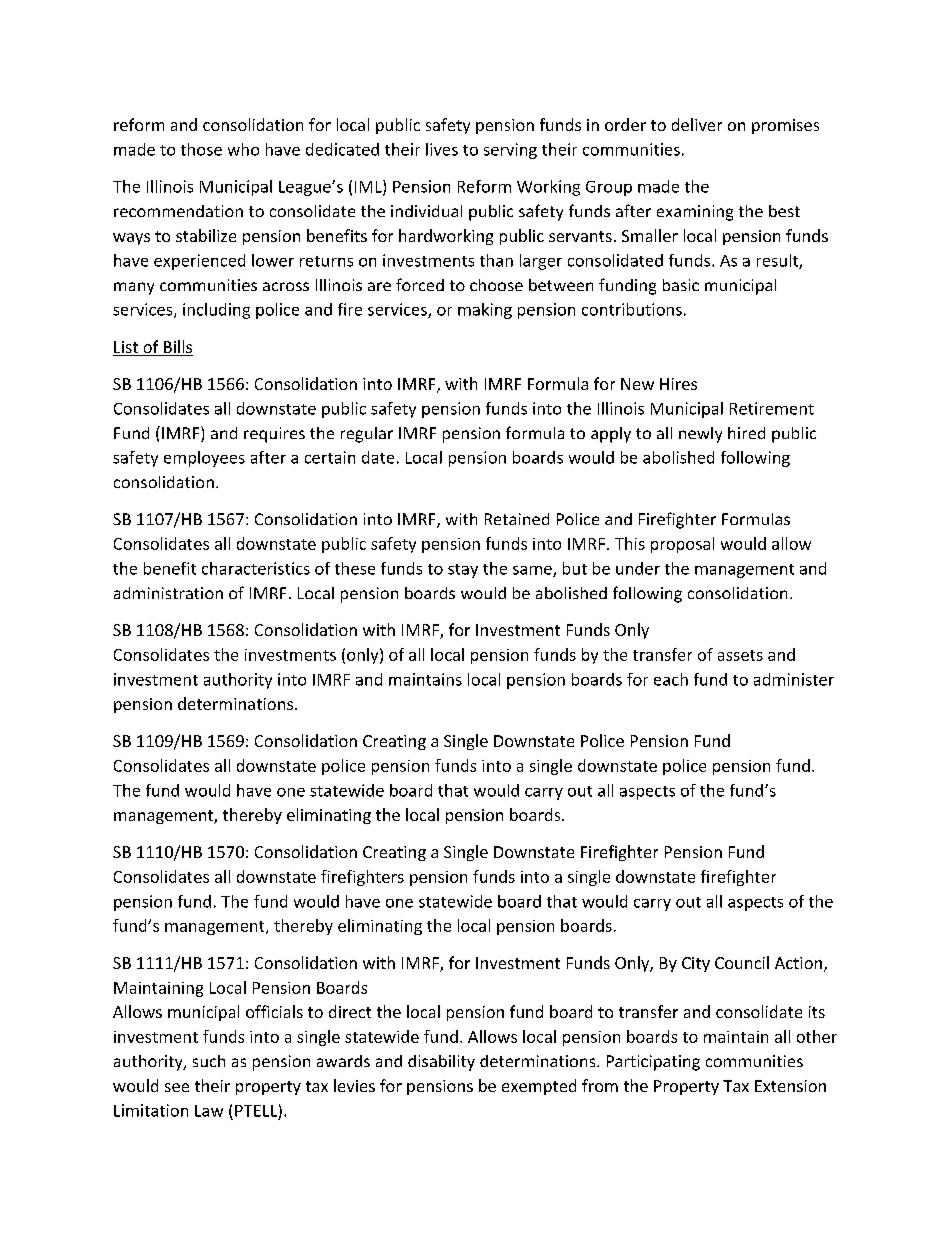 The width and height of the screenshot is (952, 1233). Describe the element at coordinates (697, 124) in the screenshot. I see `deliver` at that location.
